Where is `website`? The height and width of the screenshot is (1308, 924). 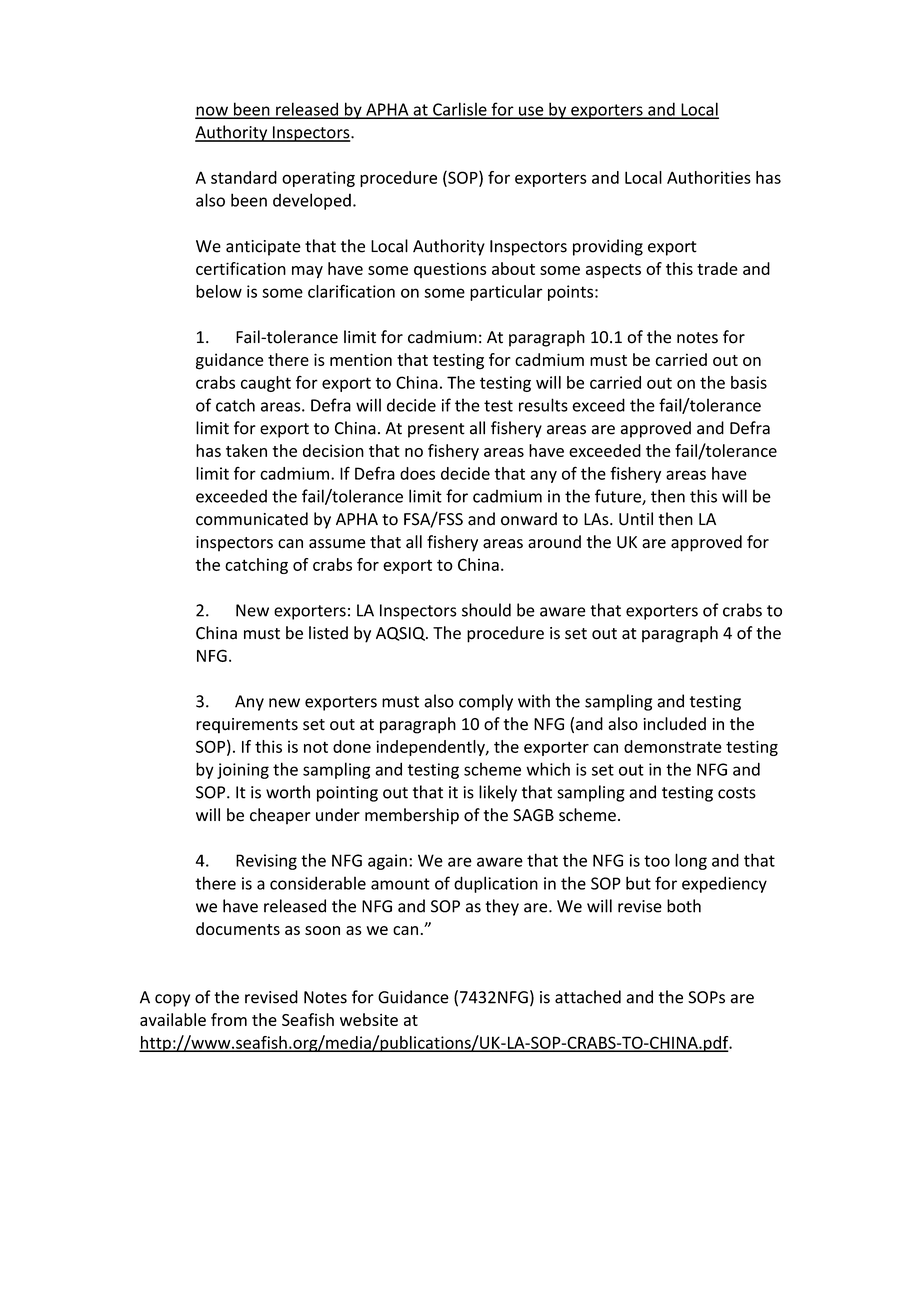 website is located at coordinates (369, 1019).
